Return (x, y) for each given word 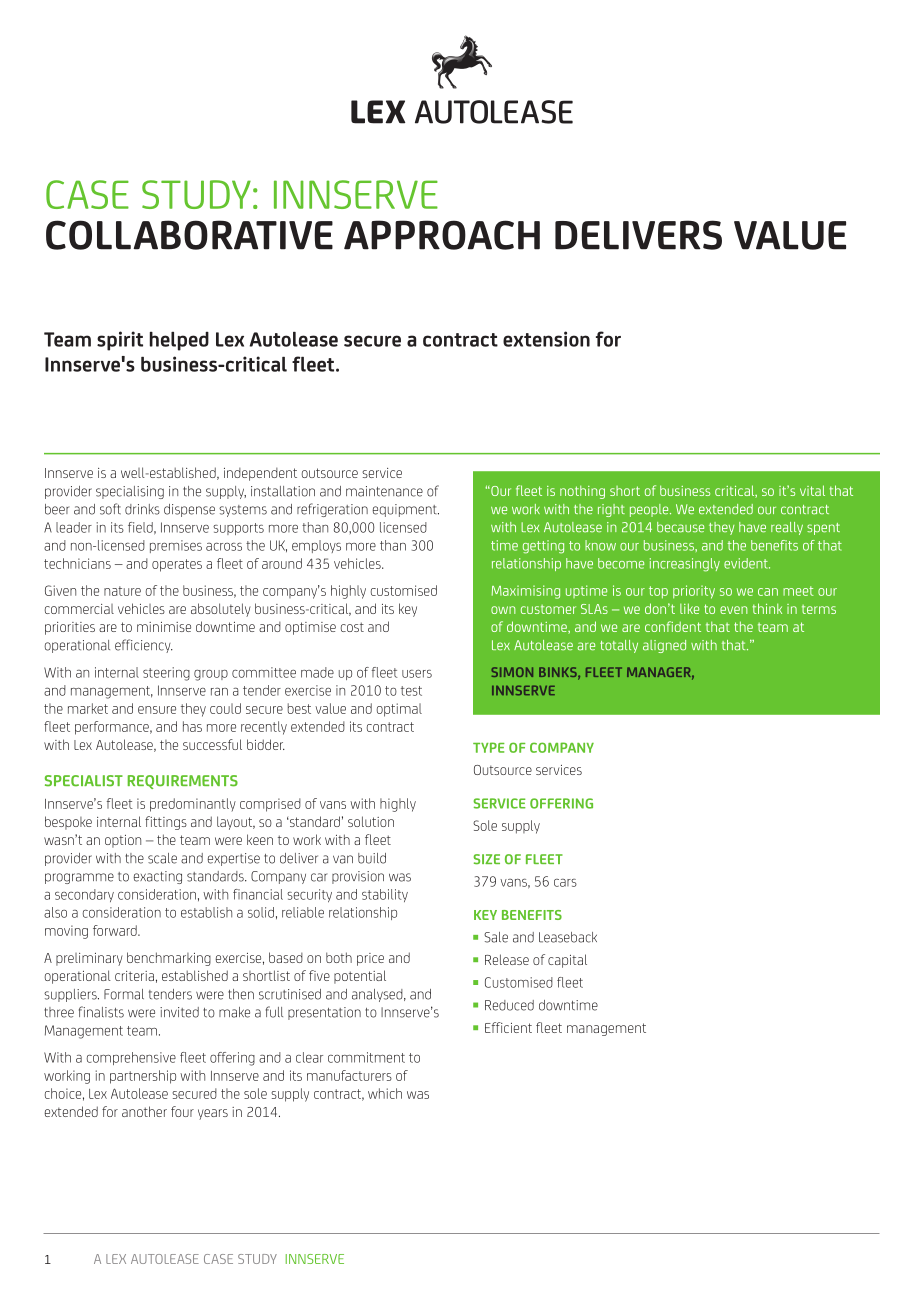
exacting (158, 877)
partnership (143, 1077)
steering (166, 674)
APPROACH (442, 235)
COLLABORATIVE (189, 235)
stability (385, 895)
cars (565, 883)
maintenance (384, 491)
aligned (664, 646)
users (417, 674)
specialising (130, 492)
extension (546, 339)
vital (812, 490)
